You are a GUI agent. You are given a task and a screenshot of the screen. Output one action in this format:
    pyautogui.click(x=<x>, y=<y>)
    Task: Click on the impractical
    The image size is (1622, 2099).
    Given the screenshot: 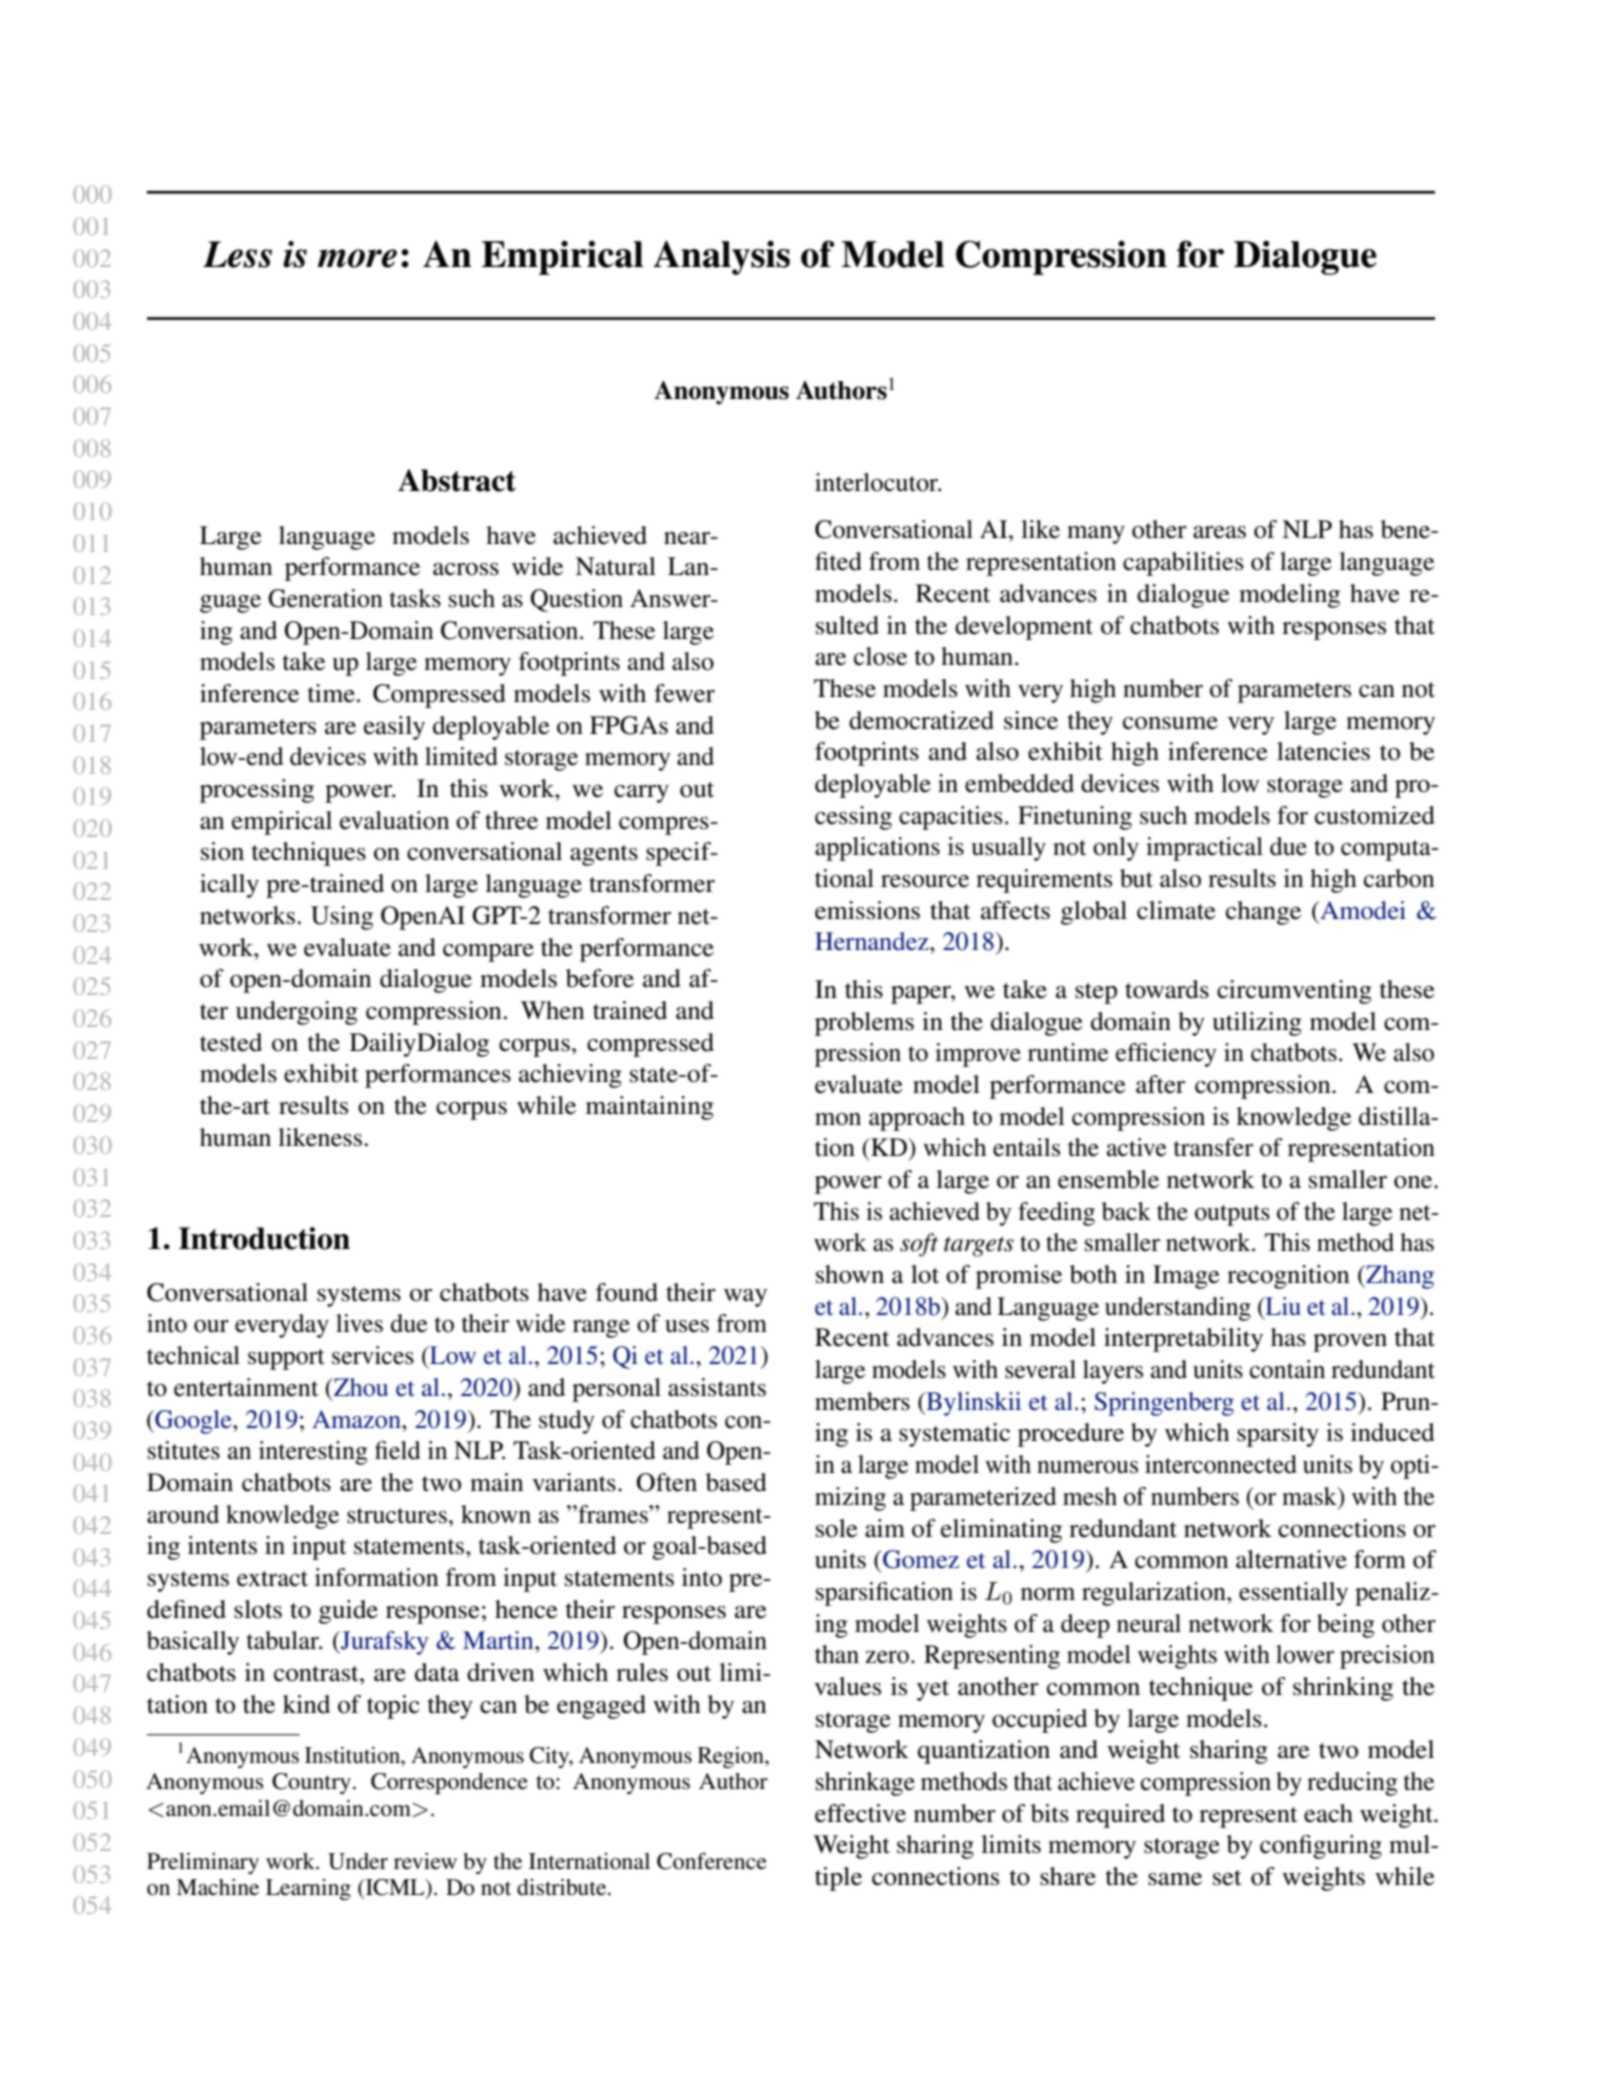 What is the action you would take?
    pyautogui.click(x=1204, y=849)
